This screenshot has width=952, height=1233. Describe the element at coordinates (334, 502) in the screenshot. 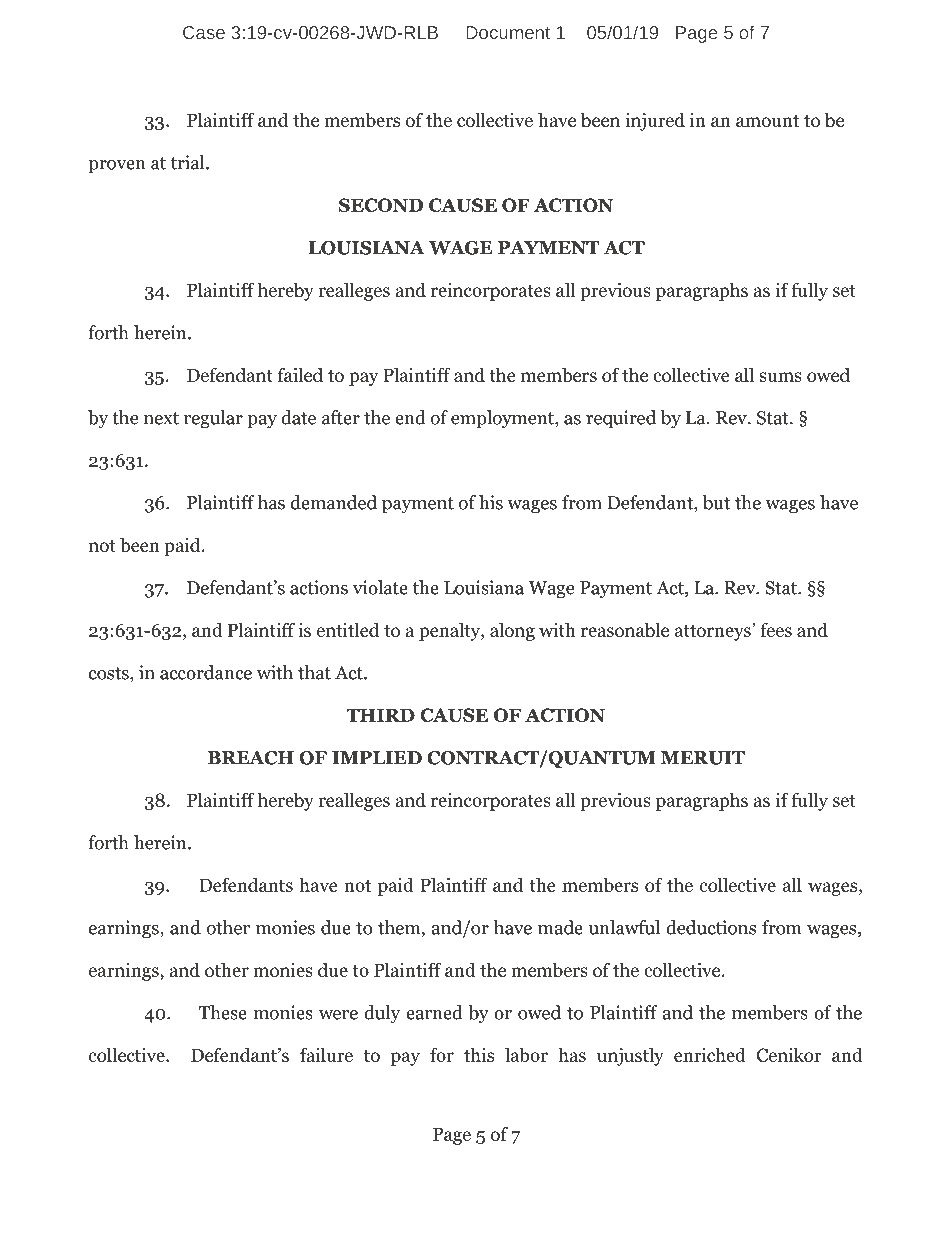

I see `demanded` at that location.
